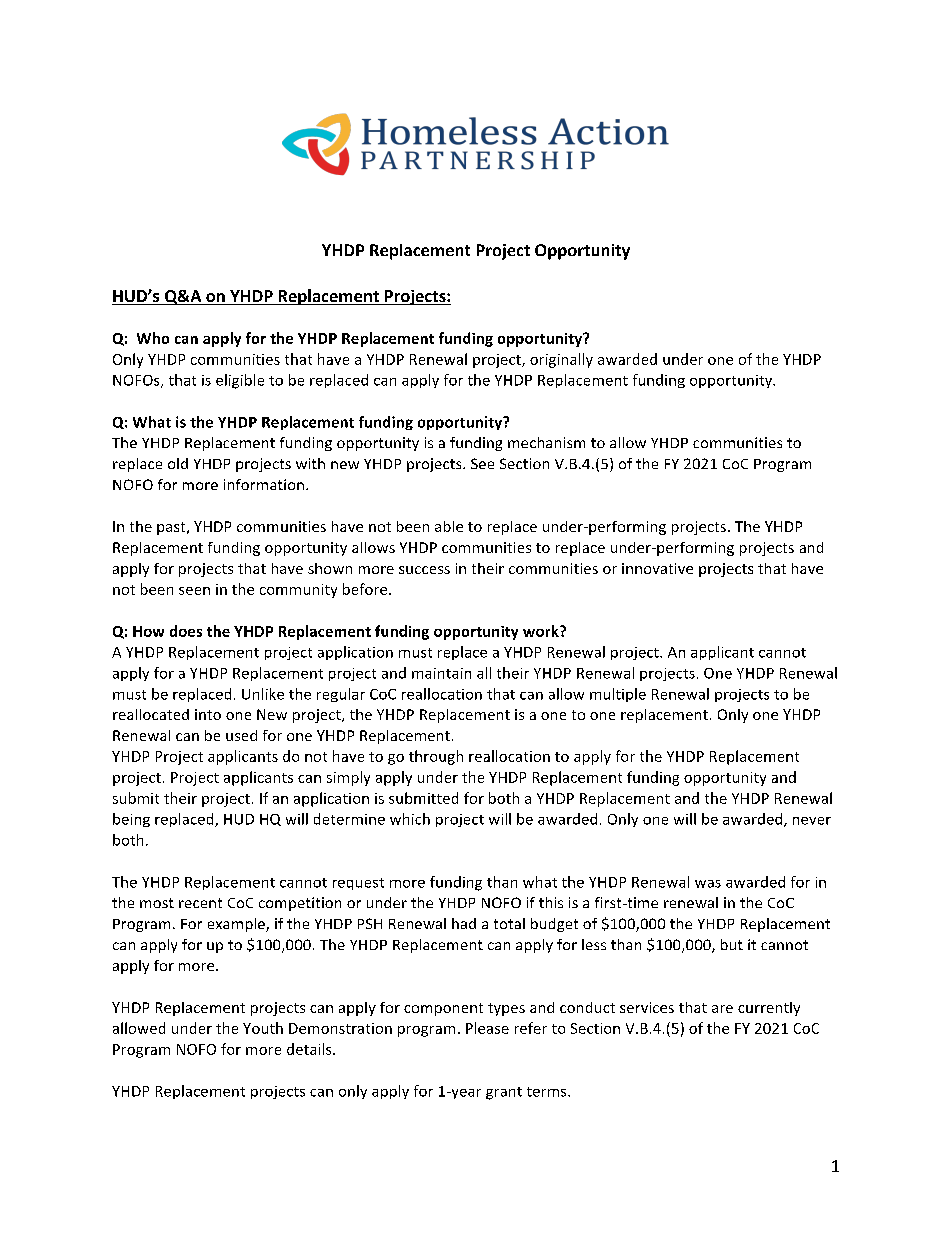 The height and width of the screenshot is (1233, 952). Describe the element at coordinates (441, 673) in the screenshot. I see `maintain` at that location.
